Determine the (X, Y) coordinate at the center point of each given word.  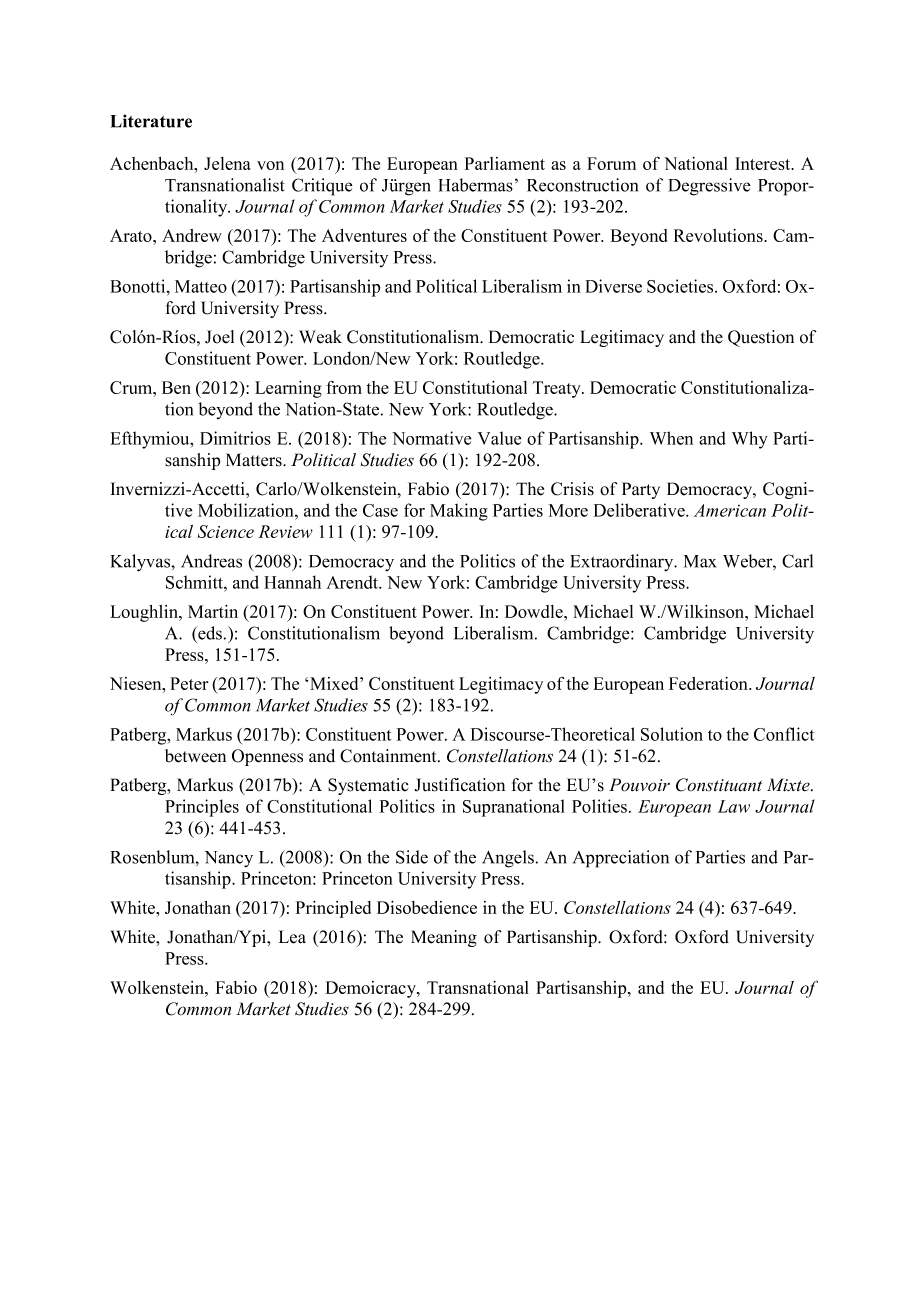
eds (209, 633)
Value (499, 438)
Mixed (335, 683)
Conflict (784, 734)
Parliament (505, 163)
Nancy (229, 859)
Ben (176, 387)
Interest (764, 163)
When (671, 438)
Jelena (227, 163)
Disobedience (427, 907)
